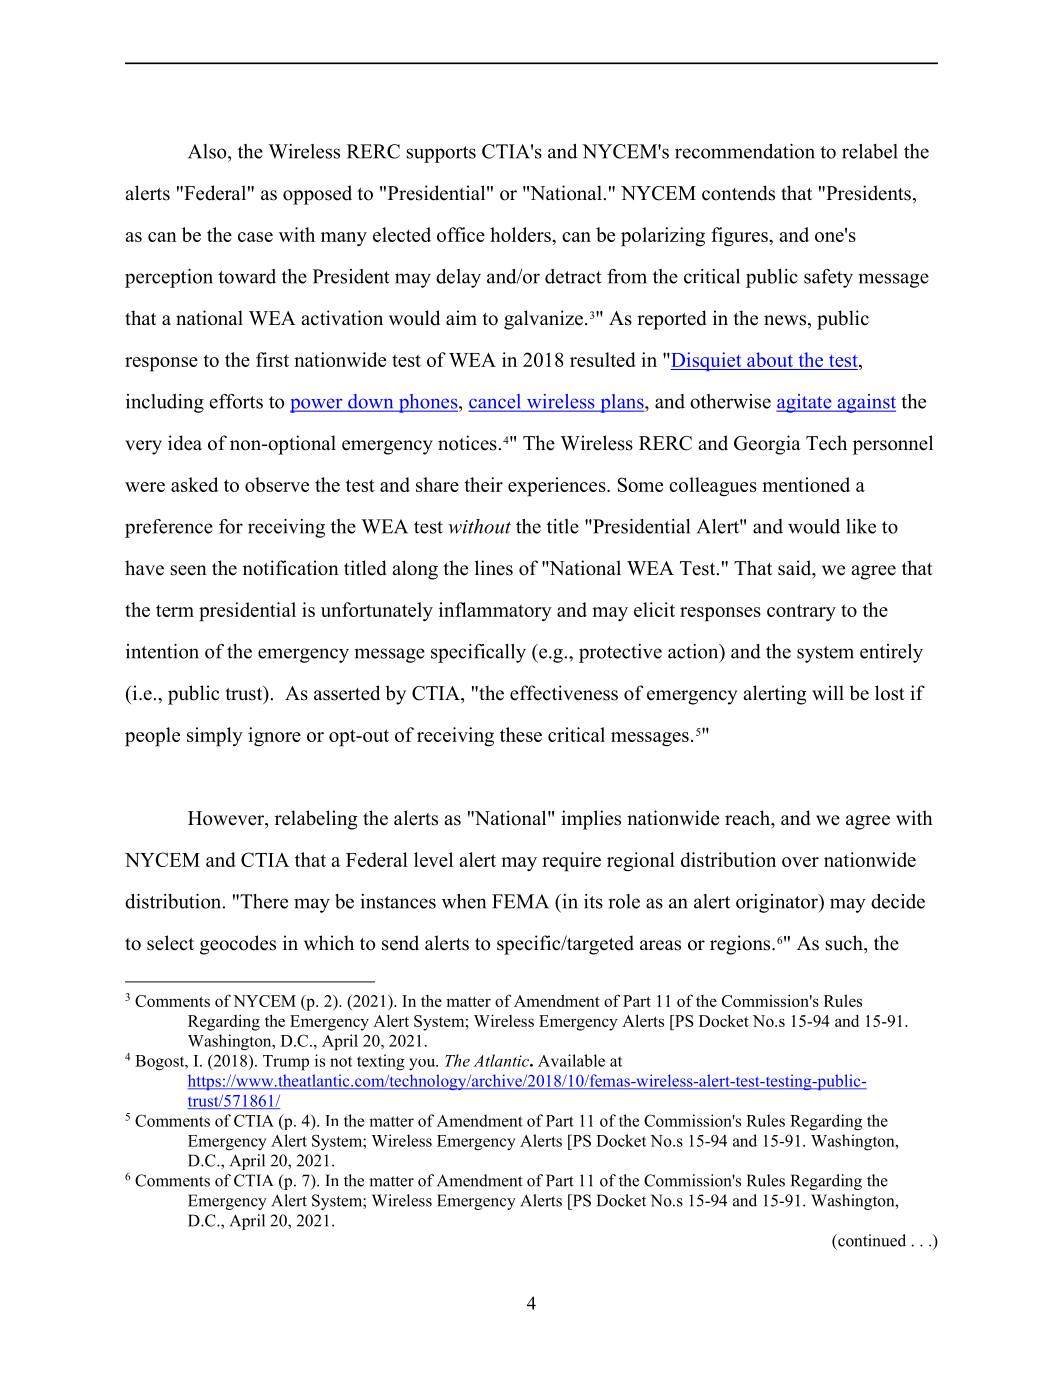 The image size is (1063, 1375). What do you see at coordinates (215, 737) in the screenshot?
I see `simply` at bounding box center [215, 737].
